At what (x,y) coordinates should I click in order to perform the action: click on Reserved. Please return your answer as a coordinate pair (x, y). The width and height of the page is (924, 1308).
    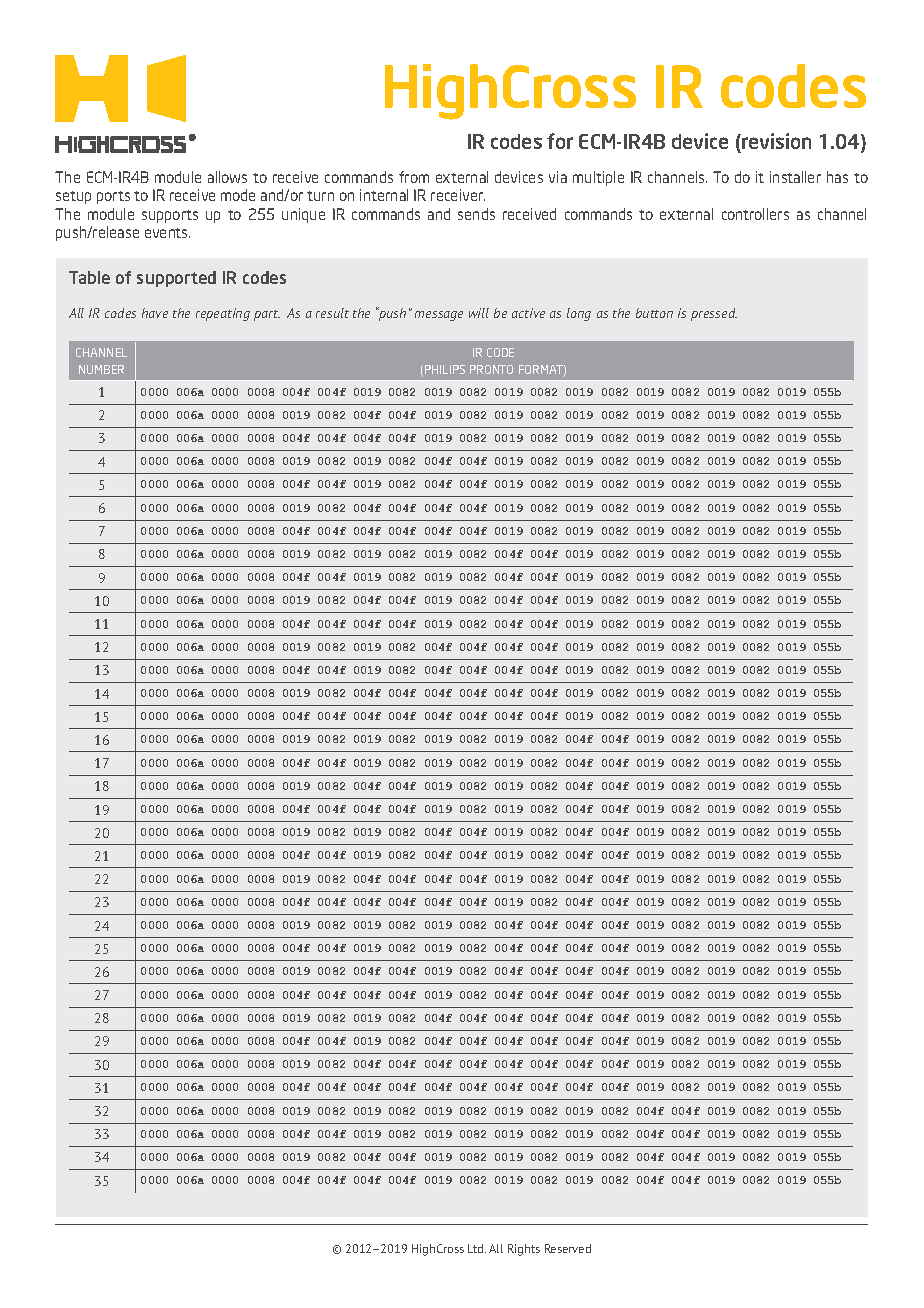
    Looking at the image, I should click on (568, 1248).
